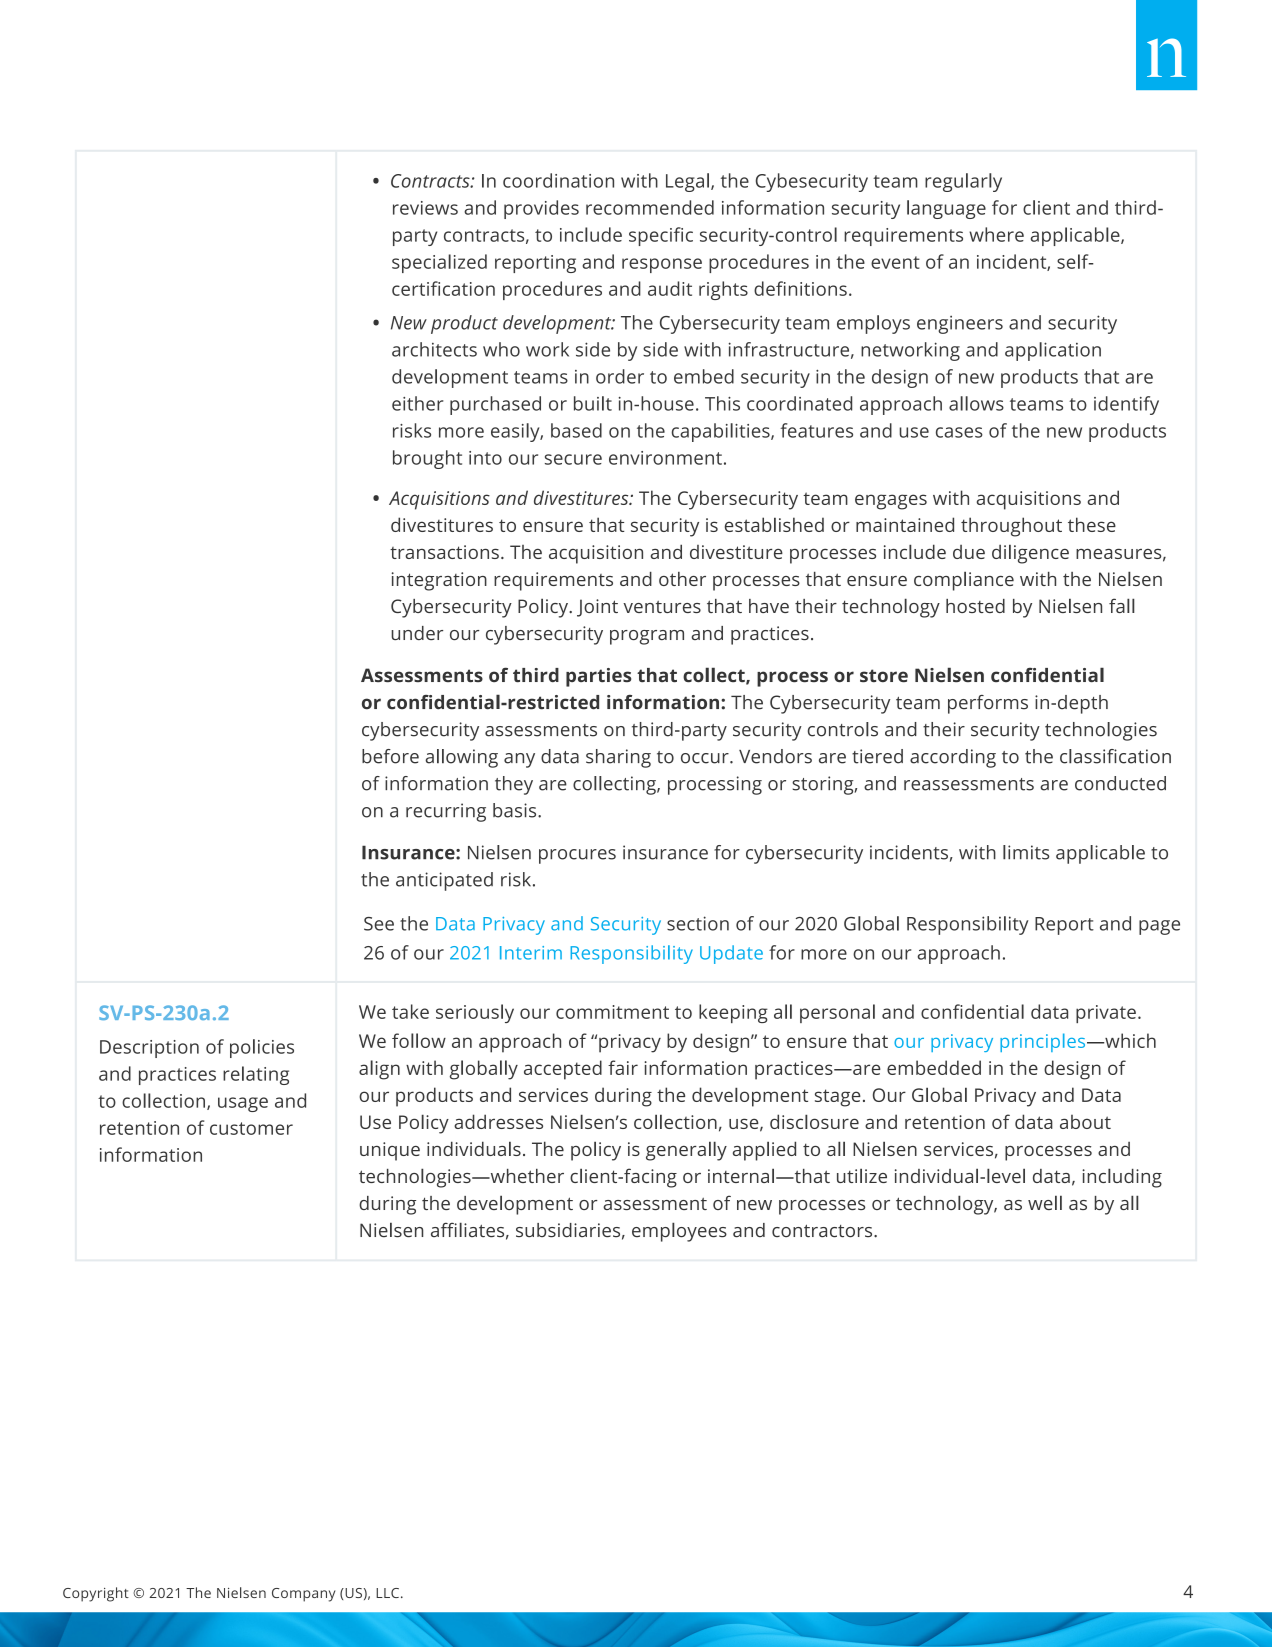 The width and height of the page is (1272, 1647). Describe the element at coordinates (303, 1595) in the page. I see `Company` at that location.
